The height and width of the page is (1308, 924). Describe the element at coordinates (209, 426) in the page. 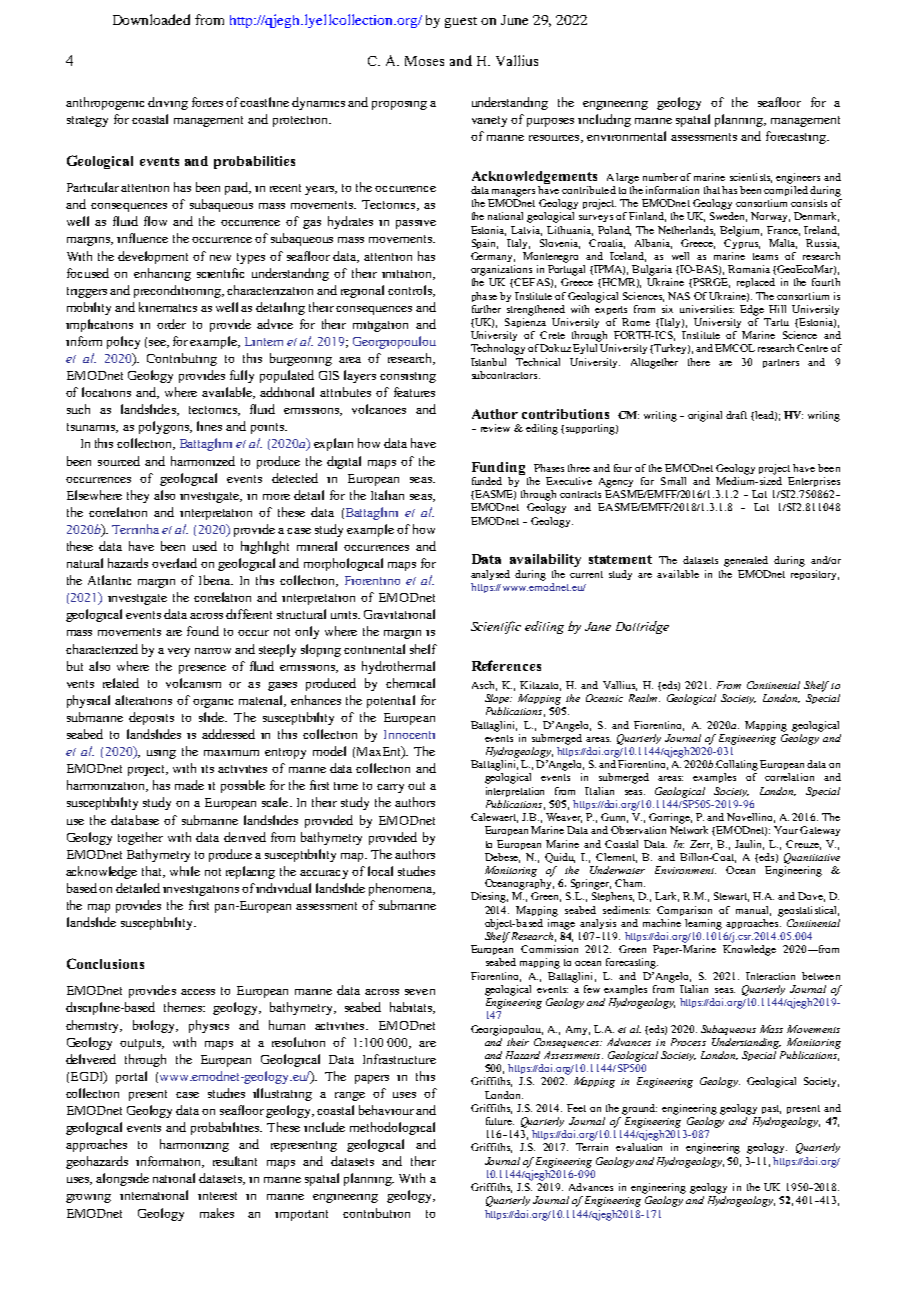

I see `lines` at that location.
